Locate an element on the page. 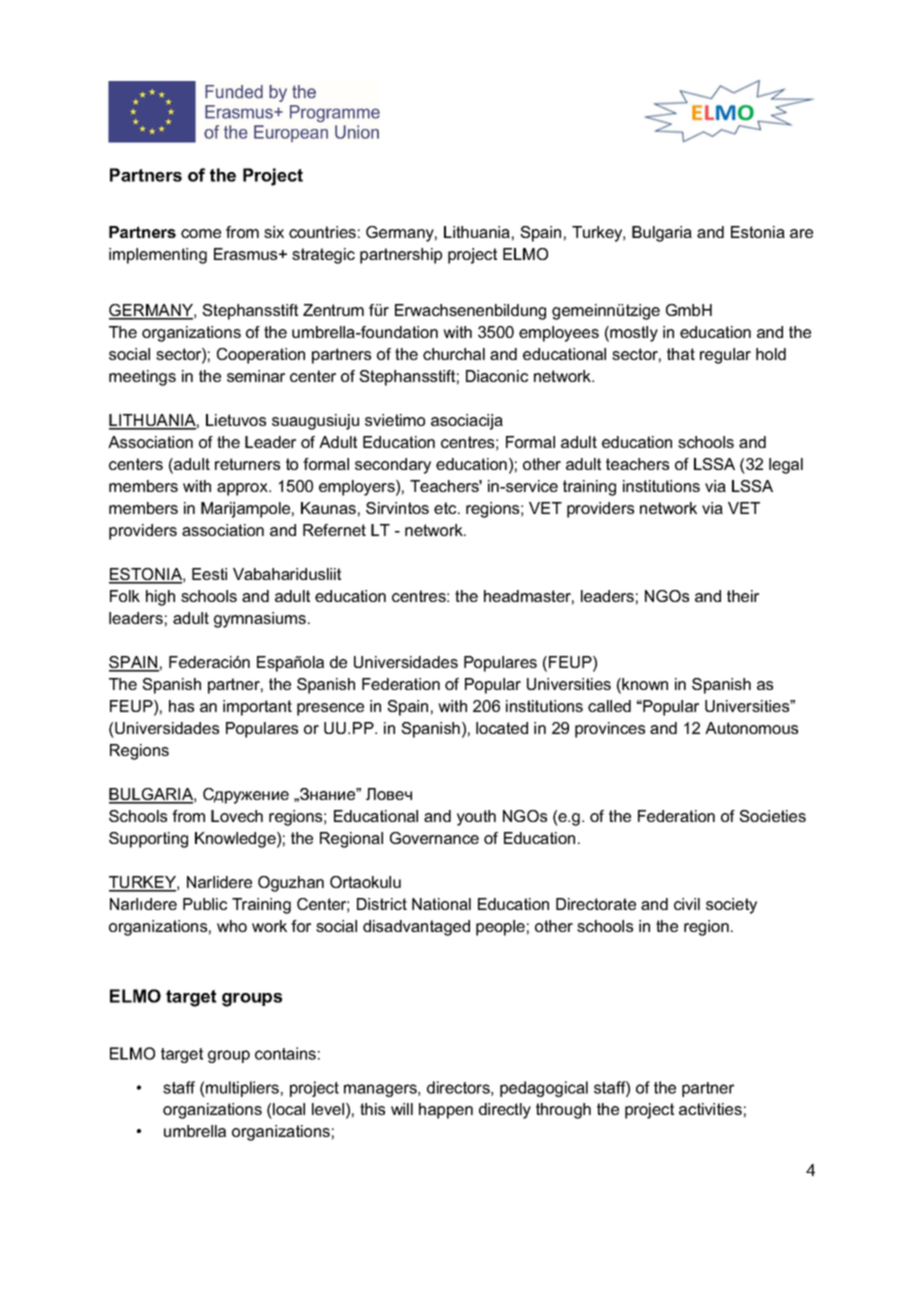  come is located at coordinates (201, 233).
